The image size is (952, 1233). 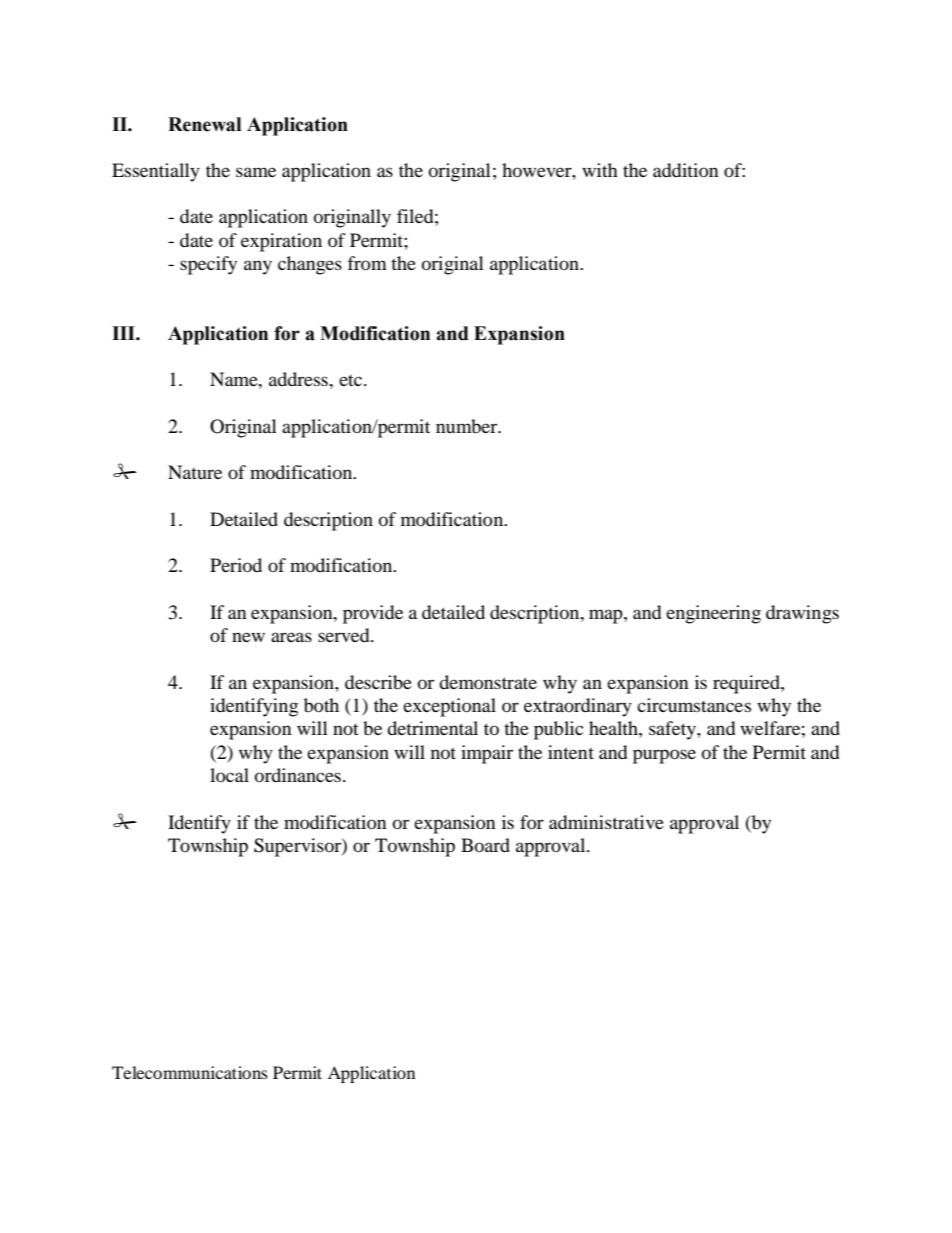 I want to click on provide, so click(x=373, y=614).
